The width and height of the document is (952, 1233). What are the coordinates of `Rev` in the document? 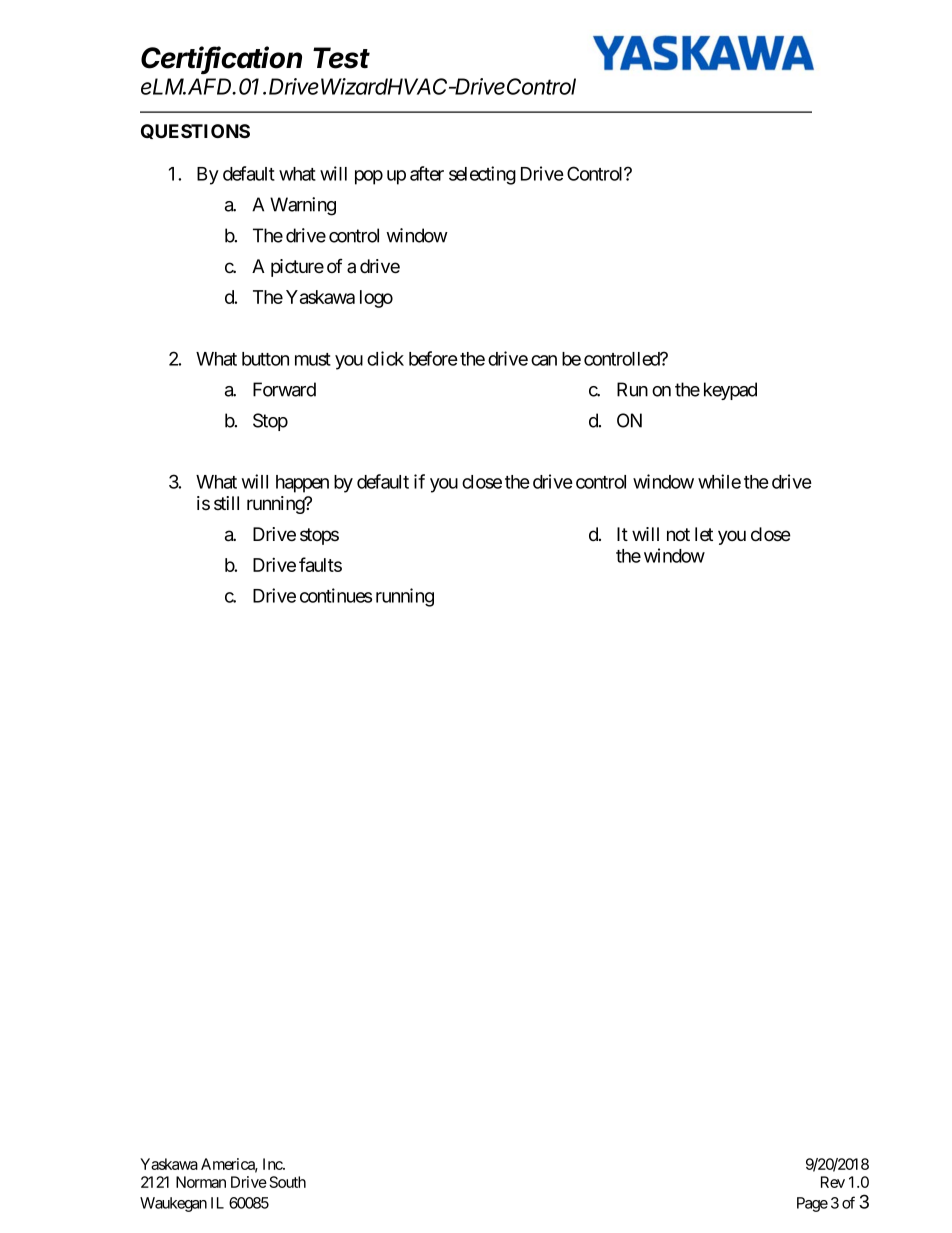 It's located at (833, 1182).
